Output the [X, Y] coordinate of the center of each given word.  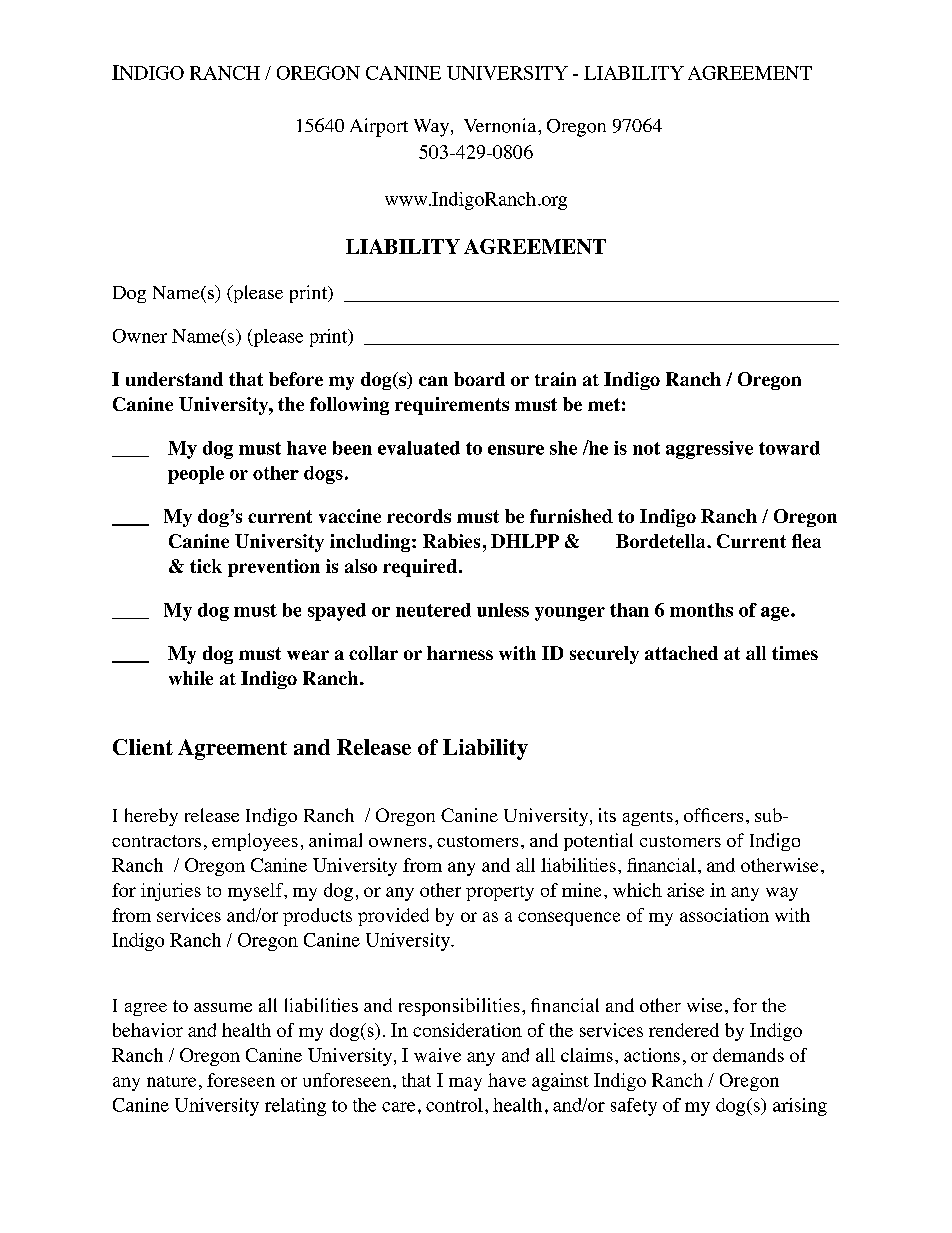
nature [171, 1081]
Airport [379, 127]
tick [206, 566]
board [479, 379]
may [465, 1084]
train [555, 379]
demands [748, 1055]
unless [503, 610]
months [701, 610]
